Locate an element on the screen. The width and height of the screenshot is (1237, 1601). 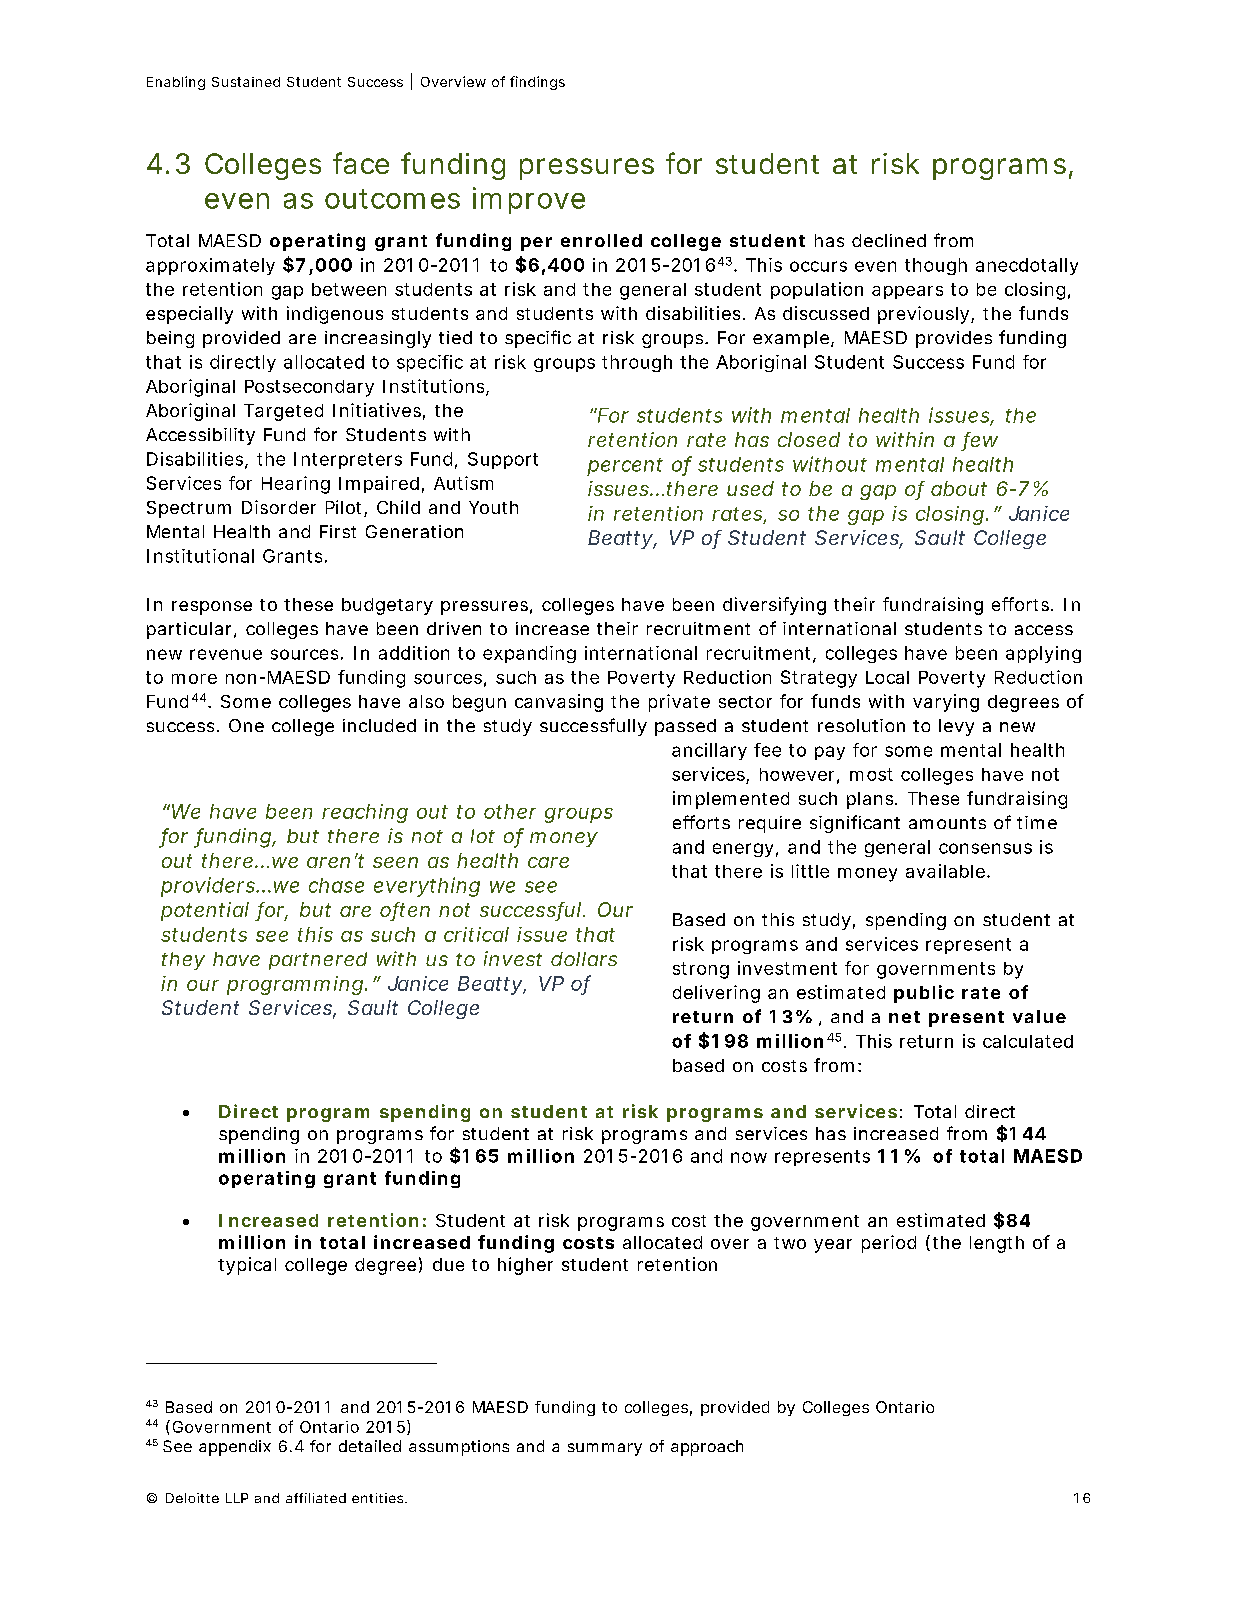
appendix is located at coordinates (235, 1448).
